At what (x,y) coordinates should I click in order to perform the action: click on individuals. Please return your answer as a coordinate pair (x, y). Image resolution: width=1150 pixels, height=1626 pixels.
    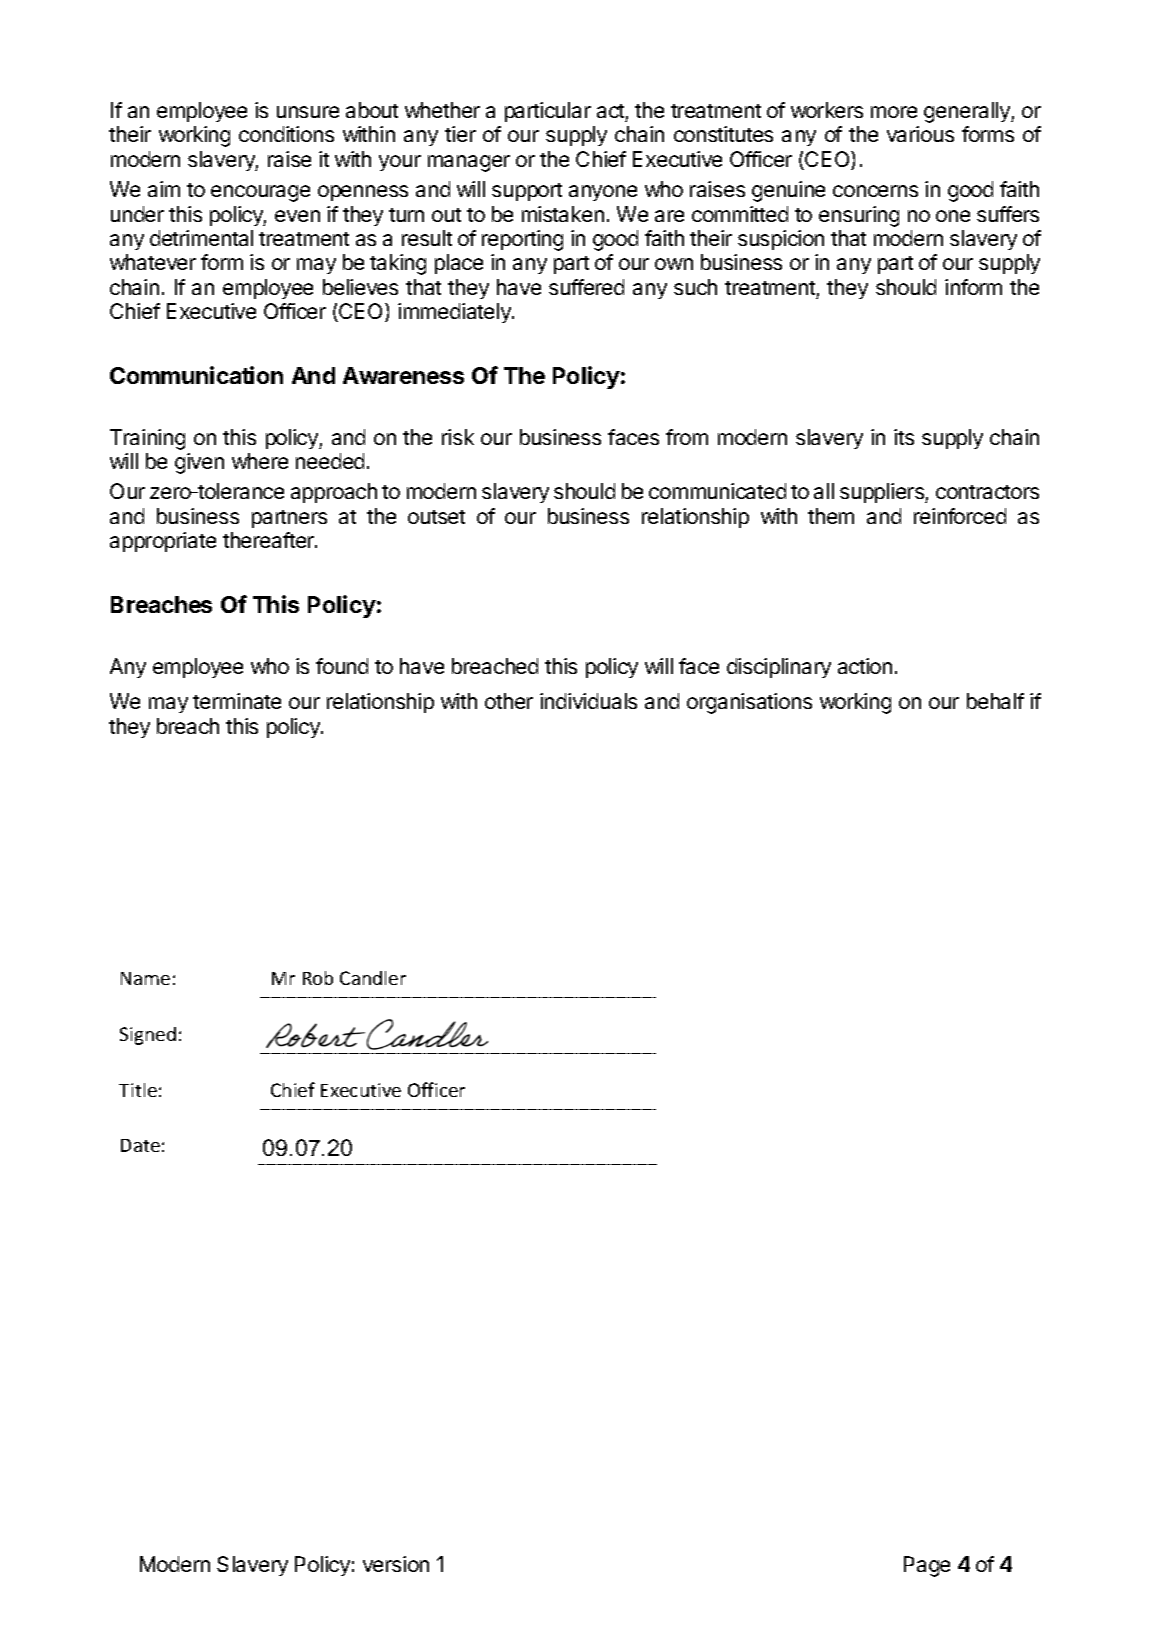
    Looking at the image, I should click on (588, 701).
